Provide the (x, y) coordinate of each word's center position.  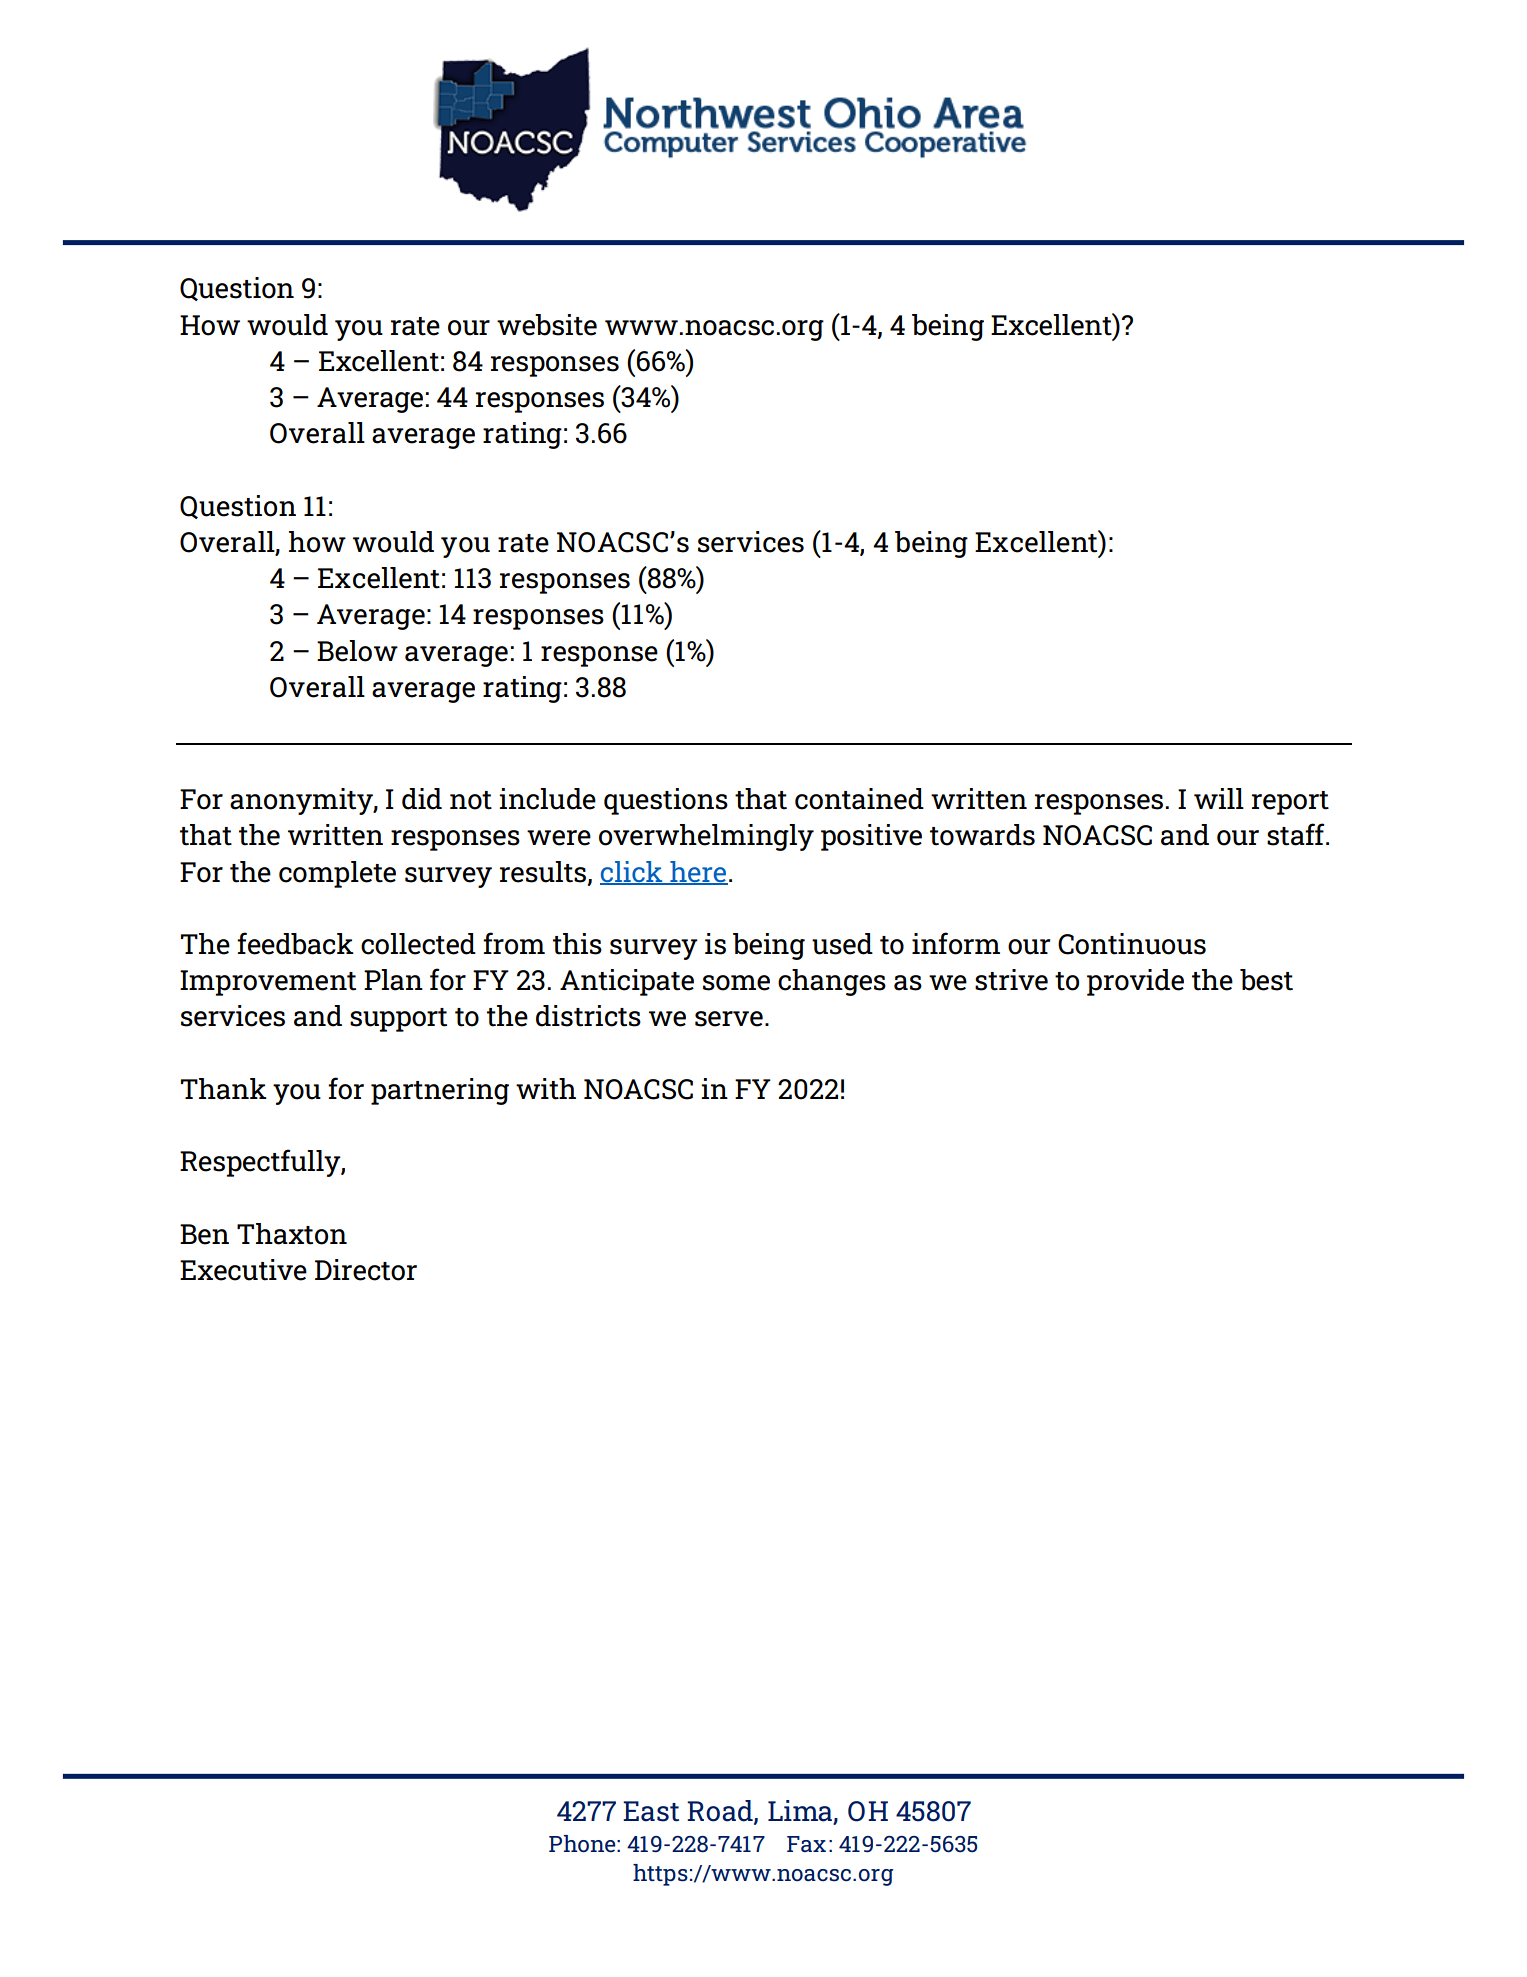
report (1290, 803)
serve (729, 1019)
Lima (800, 1811)
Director (366, 1270)
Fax (806, 1844)
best (1266, 980)
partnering (440, 1091)
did (422, 799)
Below (357, 651)
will (1219, 798)
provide (1135, 982)
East (651, 1811)
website (547, 325)
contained (859, 799)
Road (721, 1811)
